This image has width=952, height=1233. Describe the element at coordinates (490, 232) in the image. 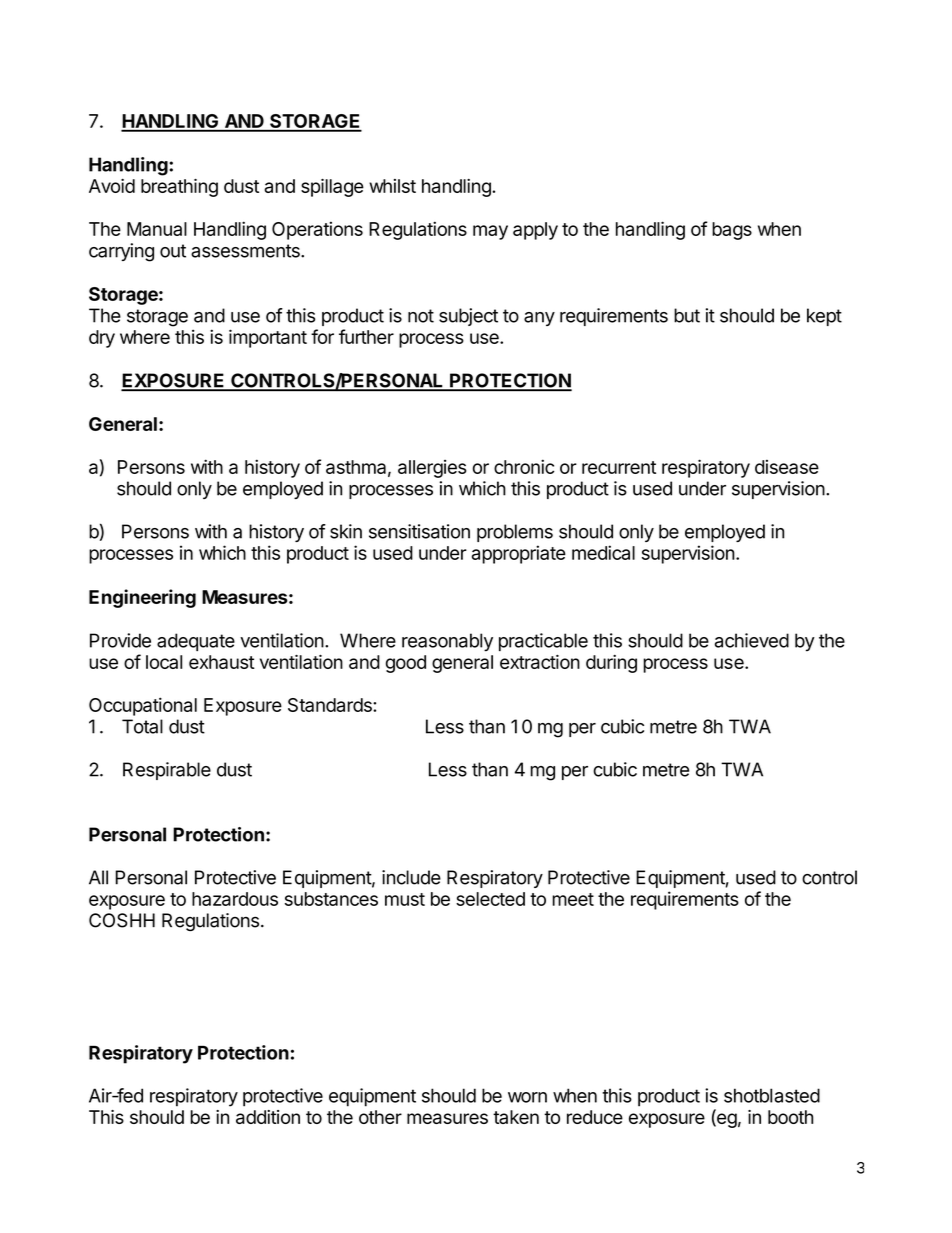

I see `may` at that location.
